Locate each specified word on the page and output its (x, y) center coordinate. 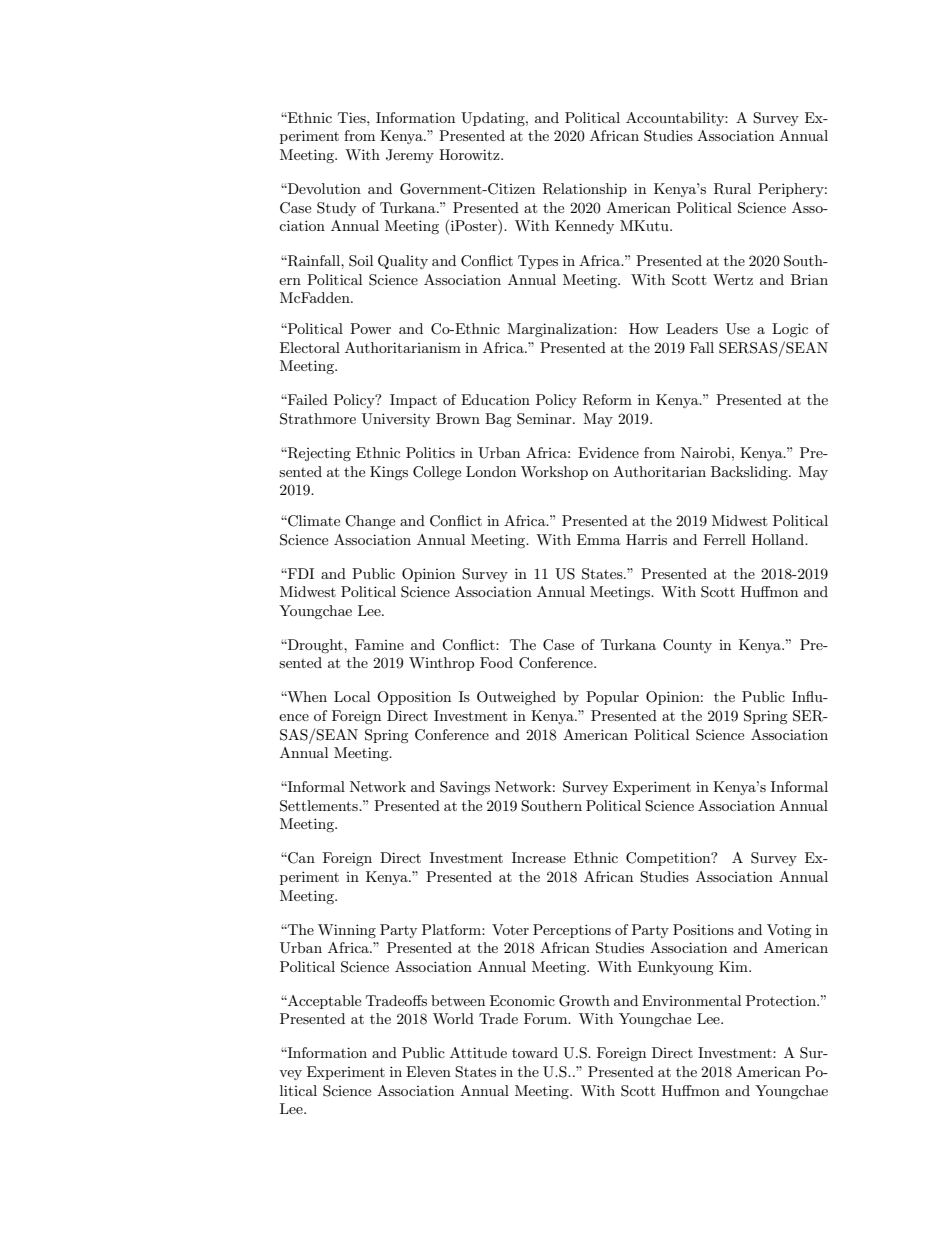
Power (370, 328)
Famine (379, 644)
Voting (789, 931)
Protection (782, 1000)
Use (738, 329)
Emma (599, 539)
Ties (353, 117)
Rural (732, 189)
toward (535, 1052)
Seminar (545, 419)
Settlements (320, 806)
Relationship (585, 190)
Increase (539, 857)
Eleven (428, 1071)
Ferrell (724, 539)
